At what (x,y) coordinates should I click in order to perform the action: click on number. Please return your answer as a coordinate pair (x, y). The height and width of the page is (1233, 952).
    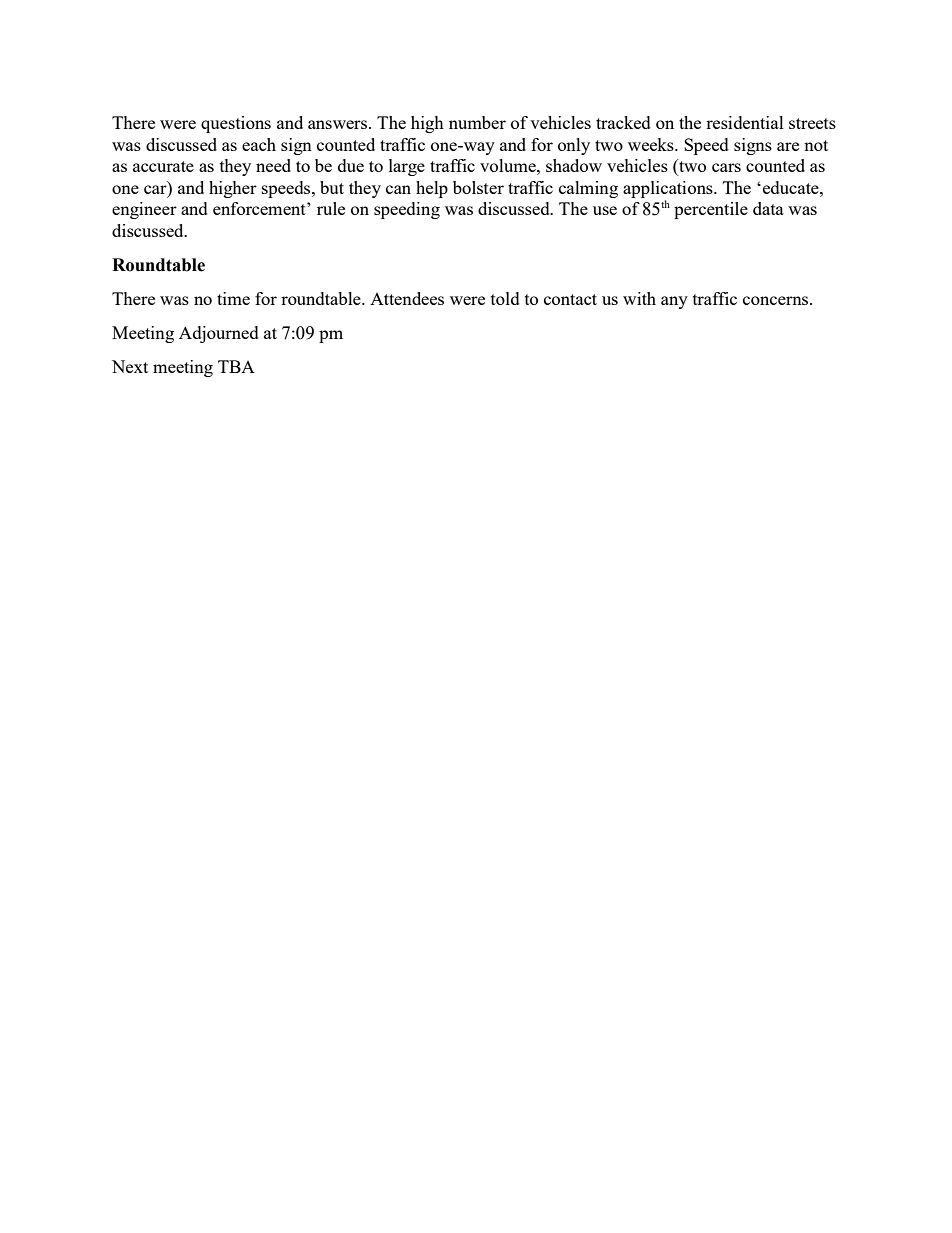
    Looking at the image, I should click on (477, 122).
